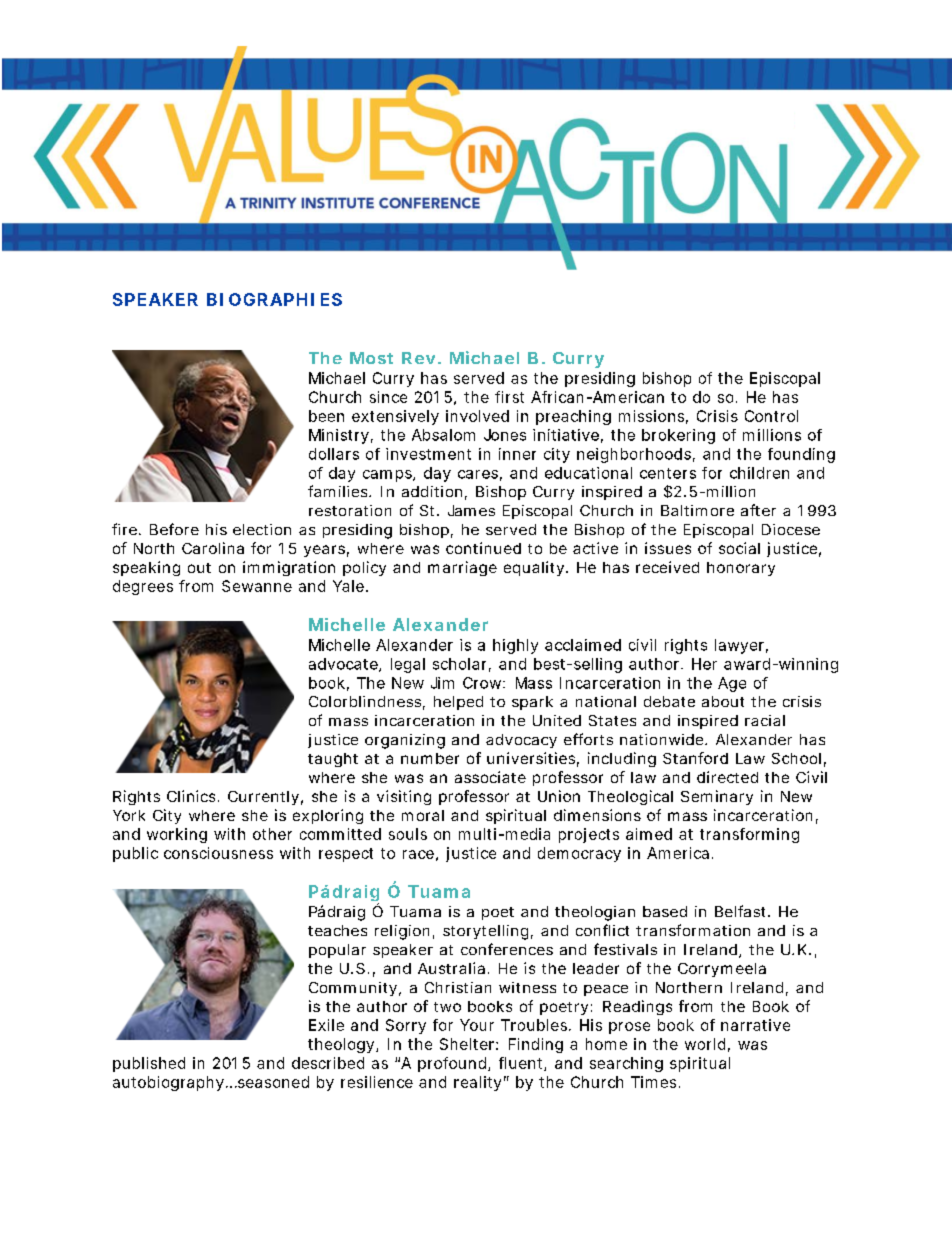 The width and height of the screenshot is (952, 1233). Describe the element at coordinates (274, 299) in the screenshot. I see `BIOGRAPHIES` at that location.
